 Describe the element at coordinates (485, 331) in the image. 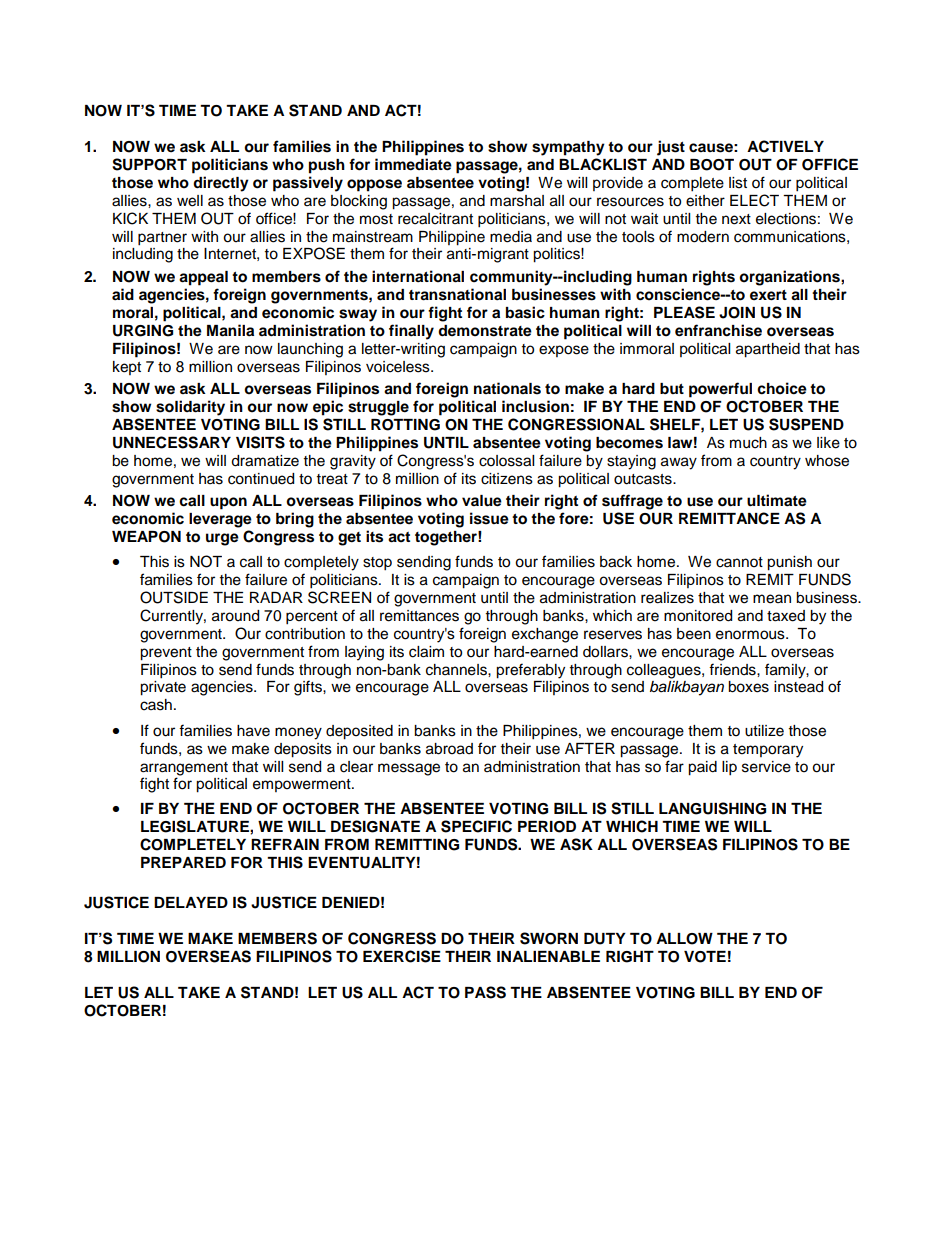

I see `demonstrate` at that location.
